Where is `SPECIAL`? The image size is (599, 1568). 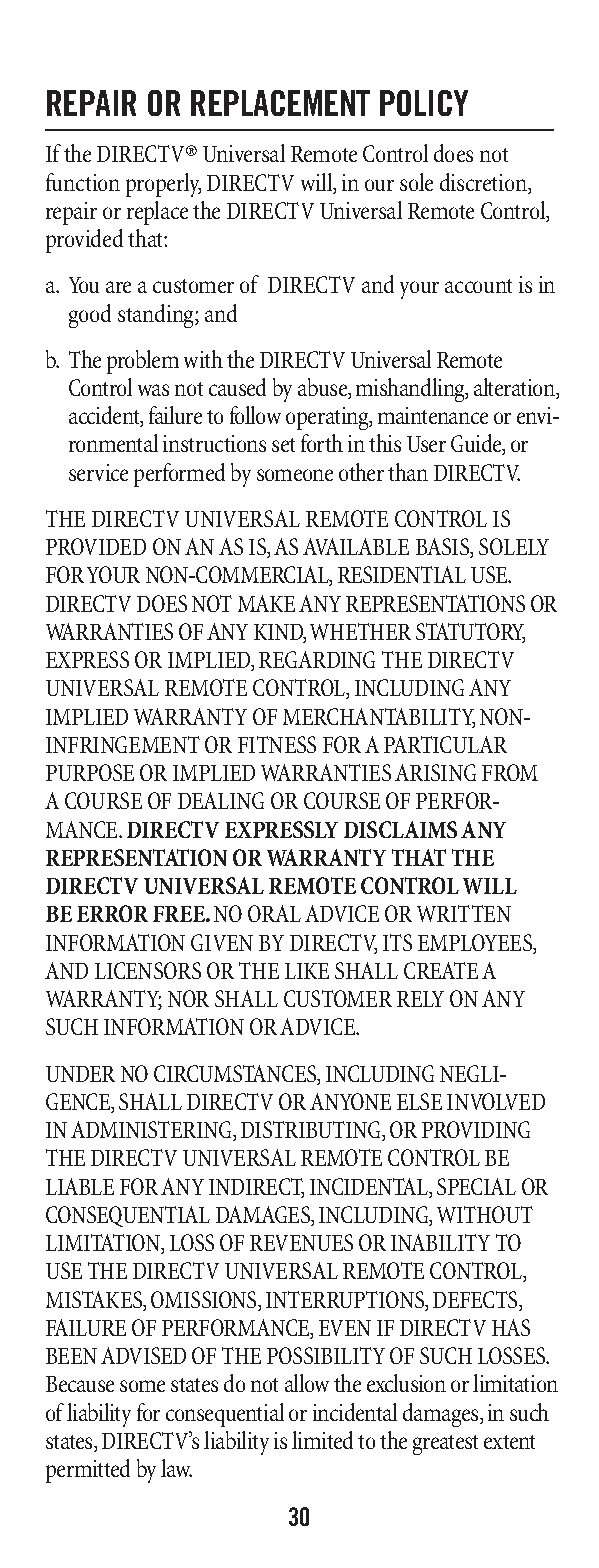
SPECIAL is located at coordinates (476, 1186).
